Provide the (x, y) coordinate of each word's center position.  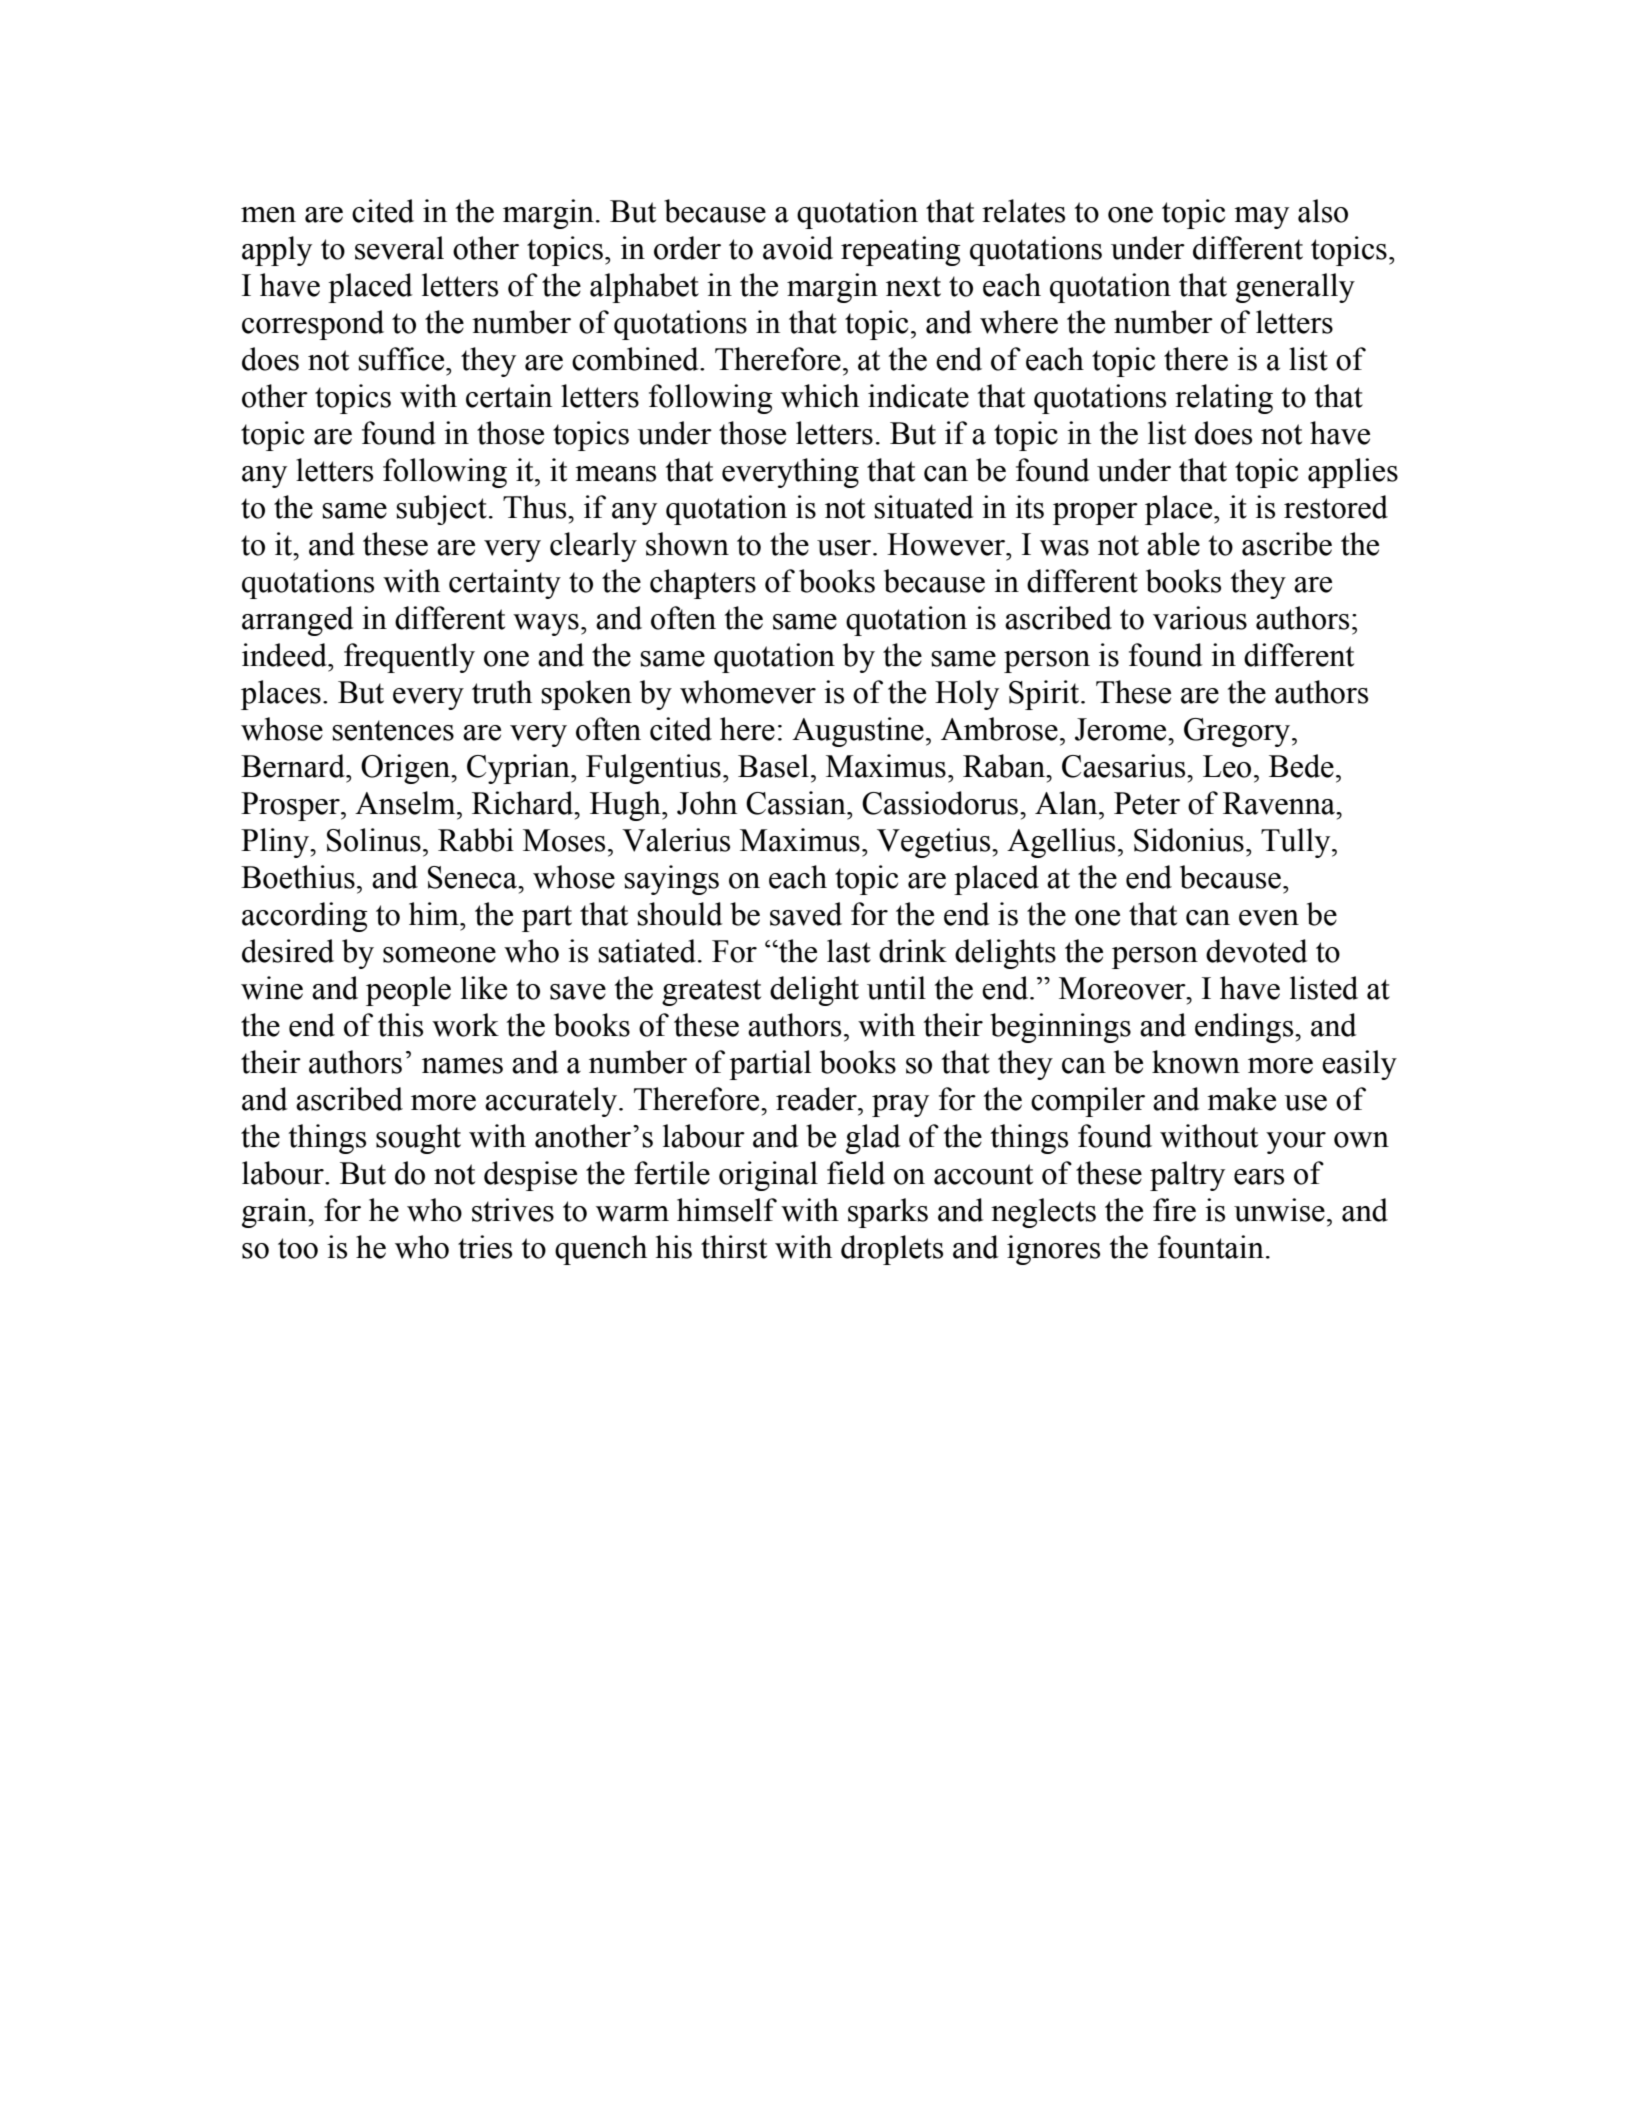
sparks (888, 1213)
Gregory (1238, 732)
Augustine (858, 732)
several (399, 248)
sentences (393, 730)
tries (485, 1247)
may (1261, 218)
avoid (798, 248)
